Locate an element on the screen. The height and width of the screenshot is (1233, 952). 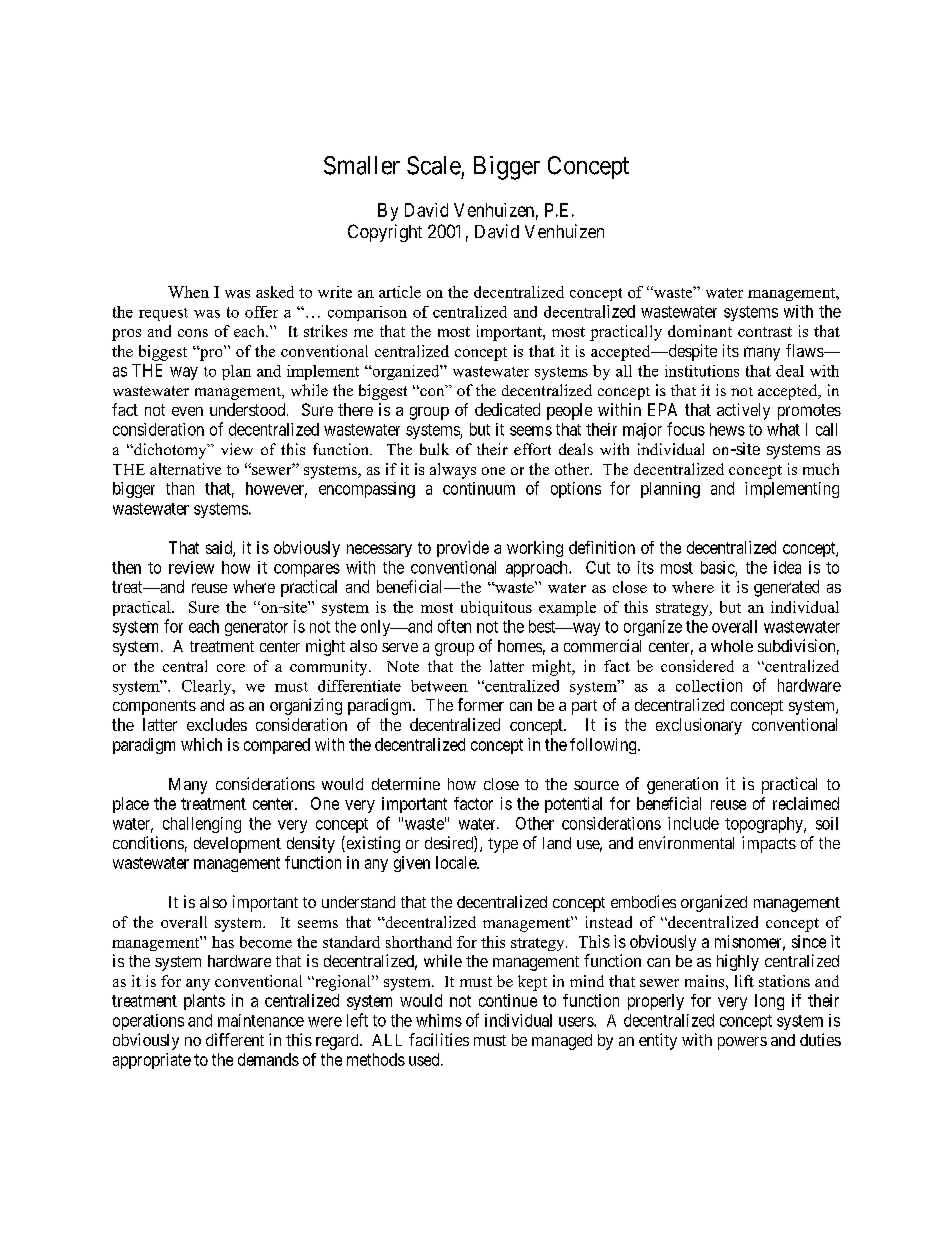
Clearly is located at coordinates (208, 687).
